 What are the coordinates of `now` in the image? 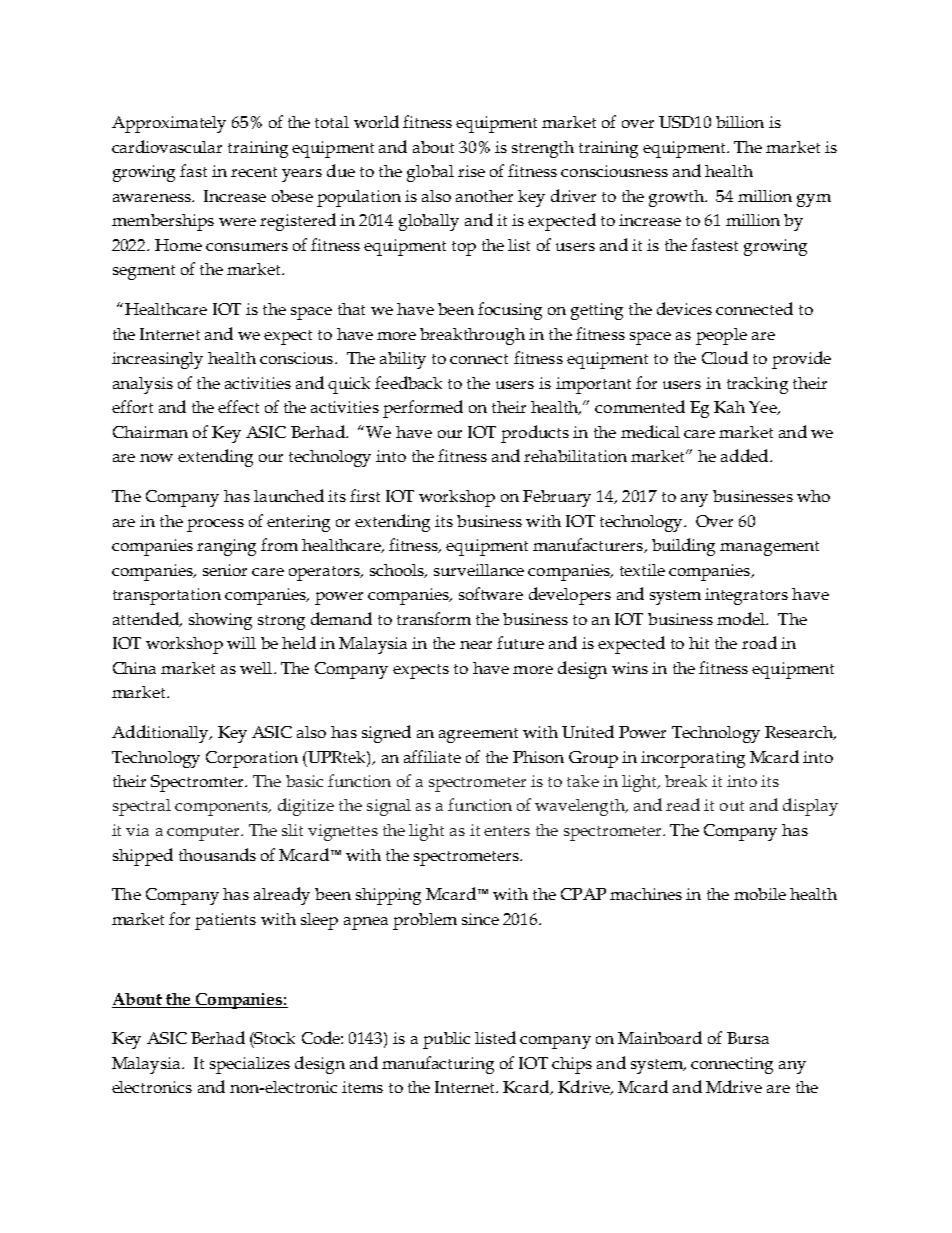 It's located at (156, 458).
